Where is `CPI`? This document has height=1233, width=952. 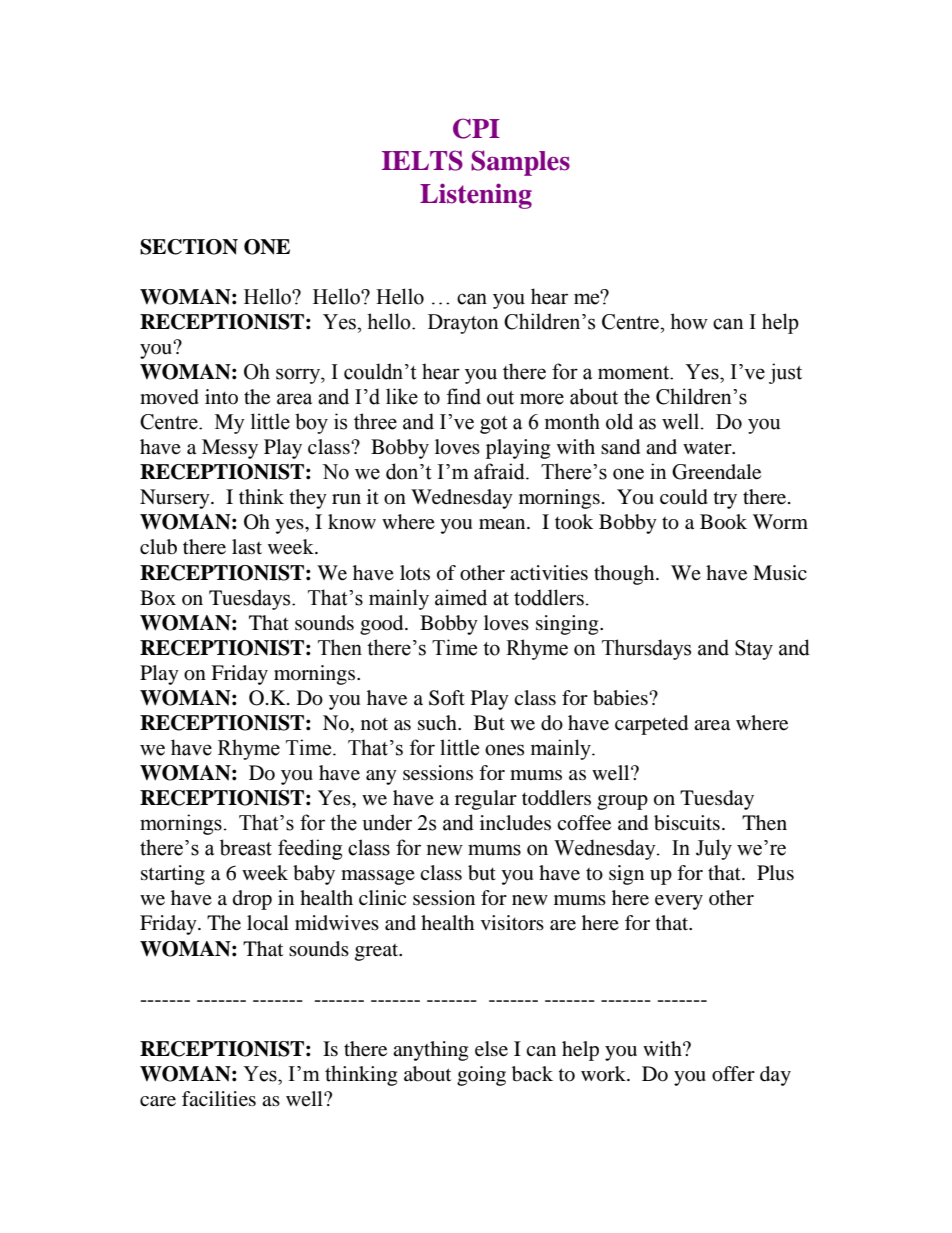 CPI is located at coordinates (476, 128).
